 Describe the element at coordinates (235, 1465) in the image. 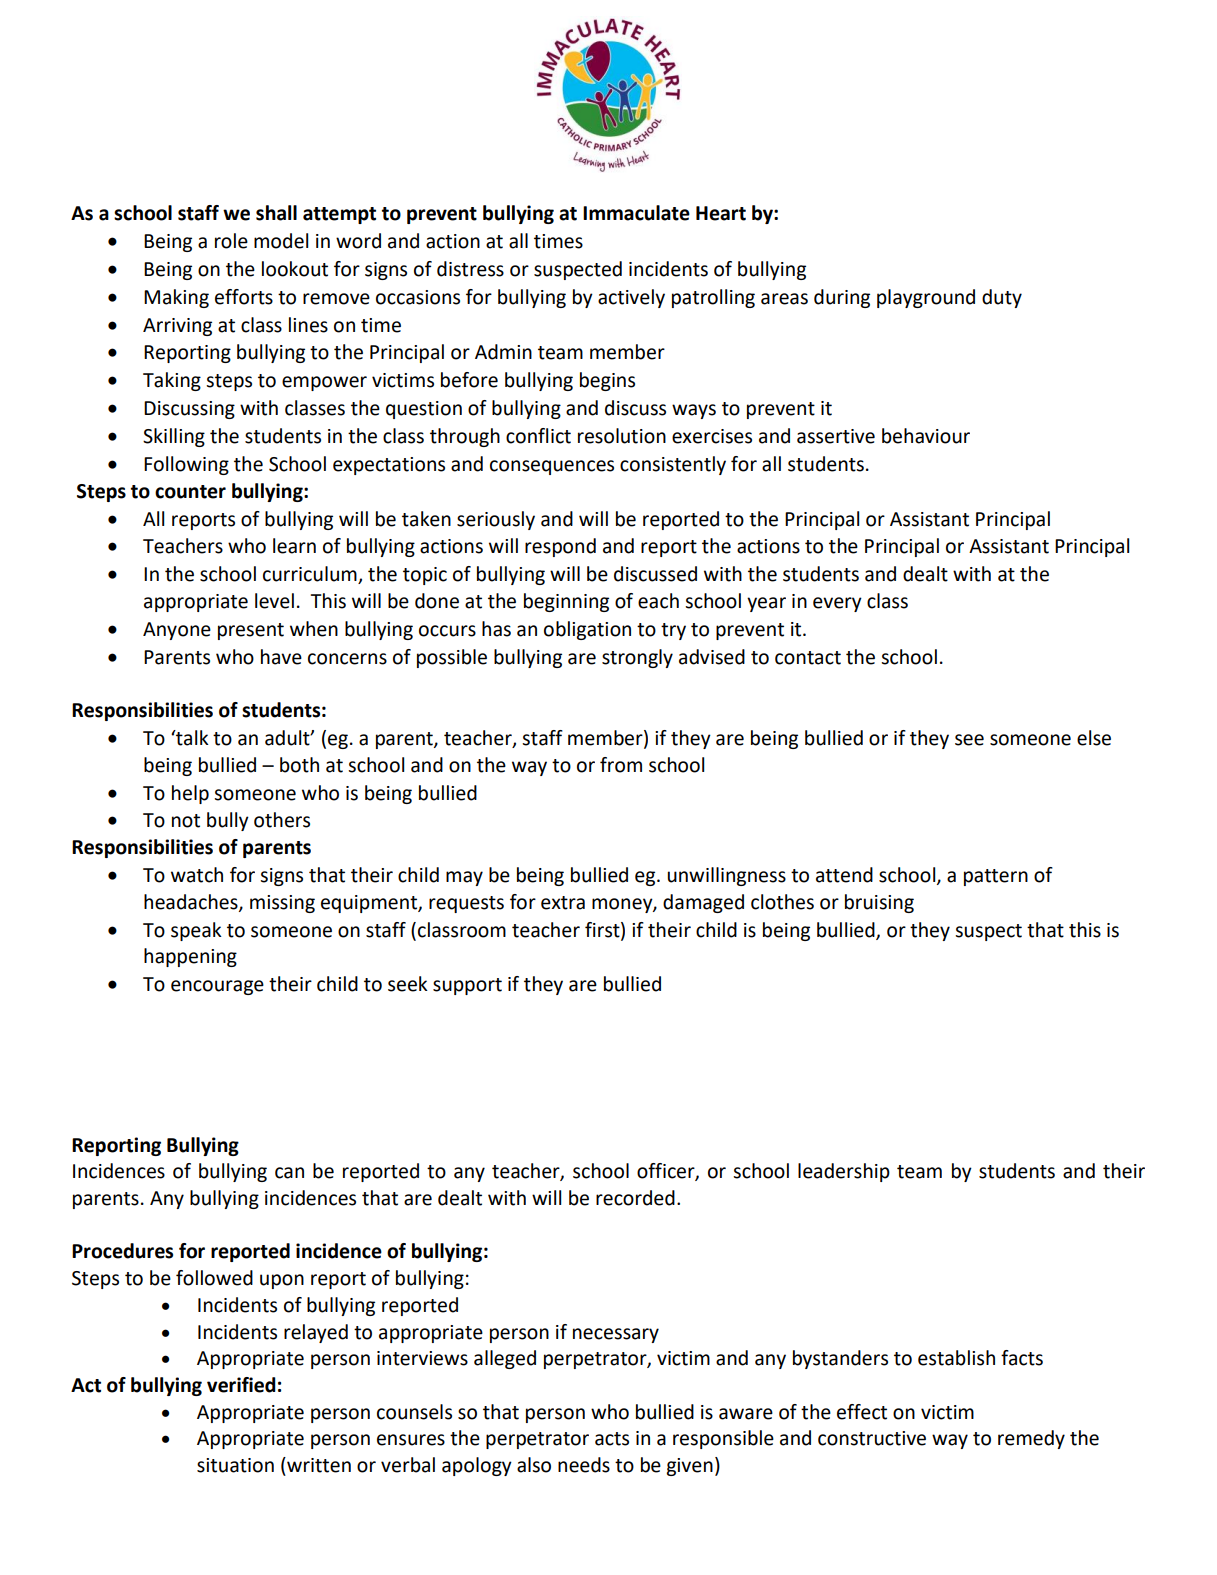

I see `situation` at that location.
